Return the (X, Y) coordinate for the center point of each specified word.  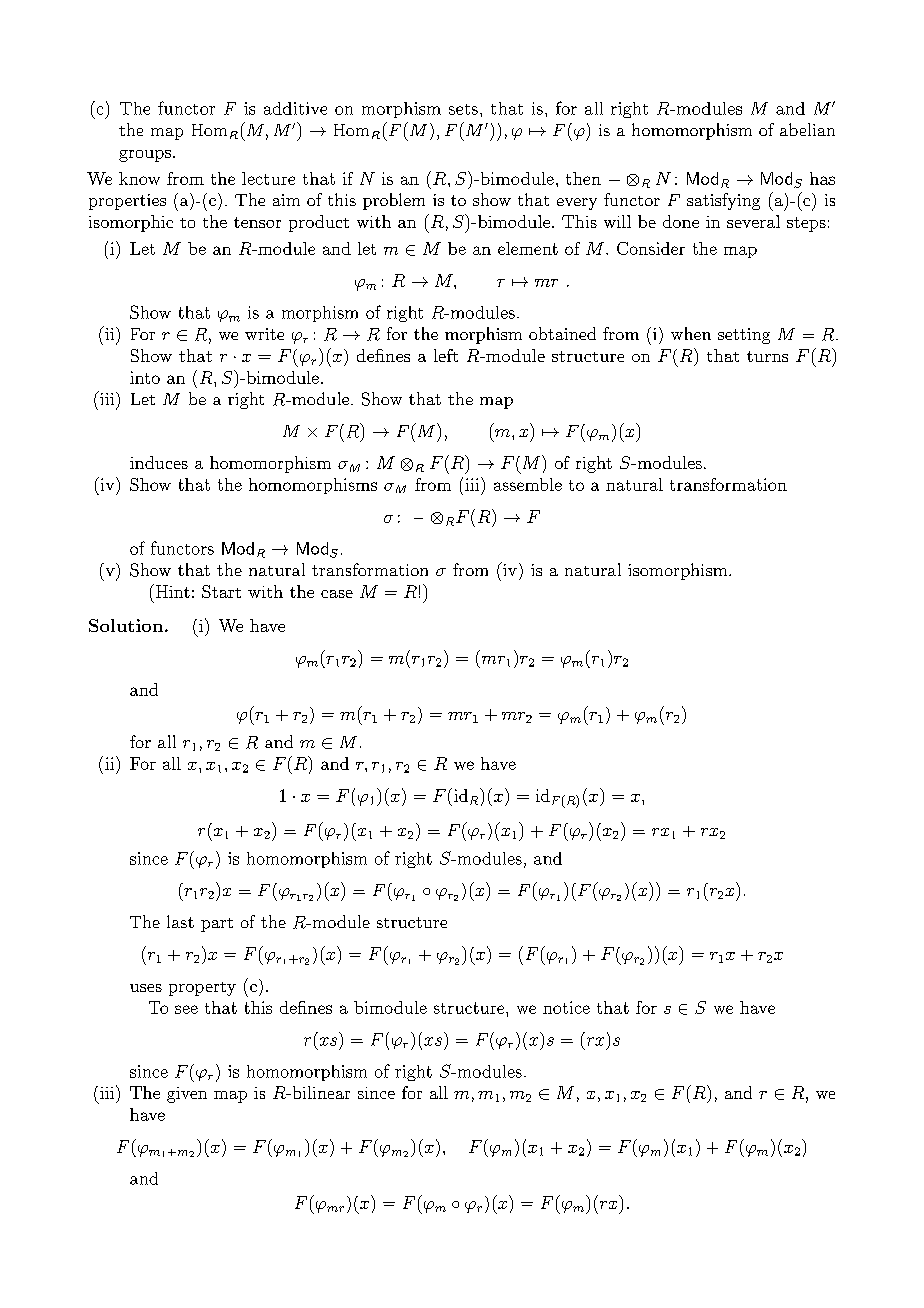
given (187, 1095)
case (337, 594)
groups (145, 156)
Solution (126, 625)
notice (566, 1007)
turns (767, 356)
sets (463, 109)
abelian (807, 129)
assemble (528, 484)
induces (159, 462)
